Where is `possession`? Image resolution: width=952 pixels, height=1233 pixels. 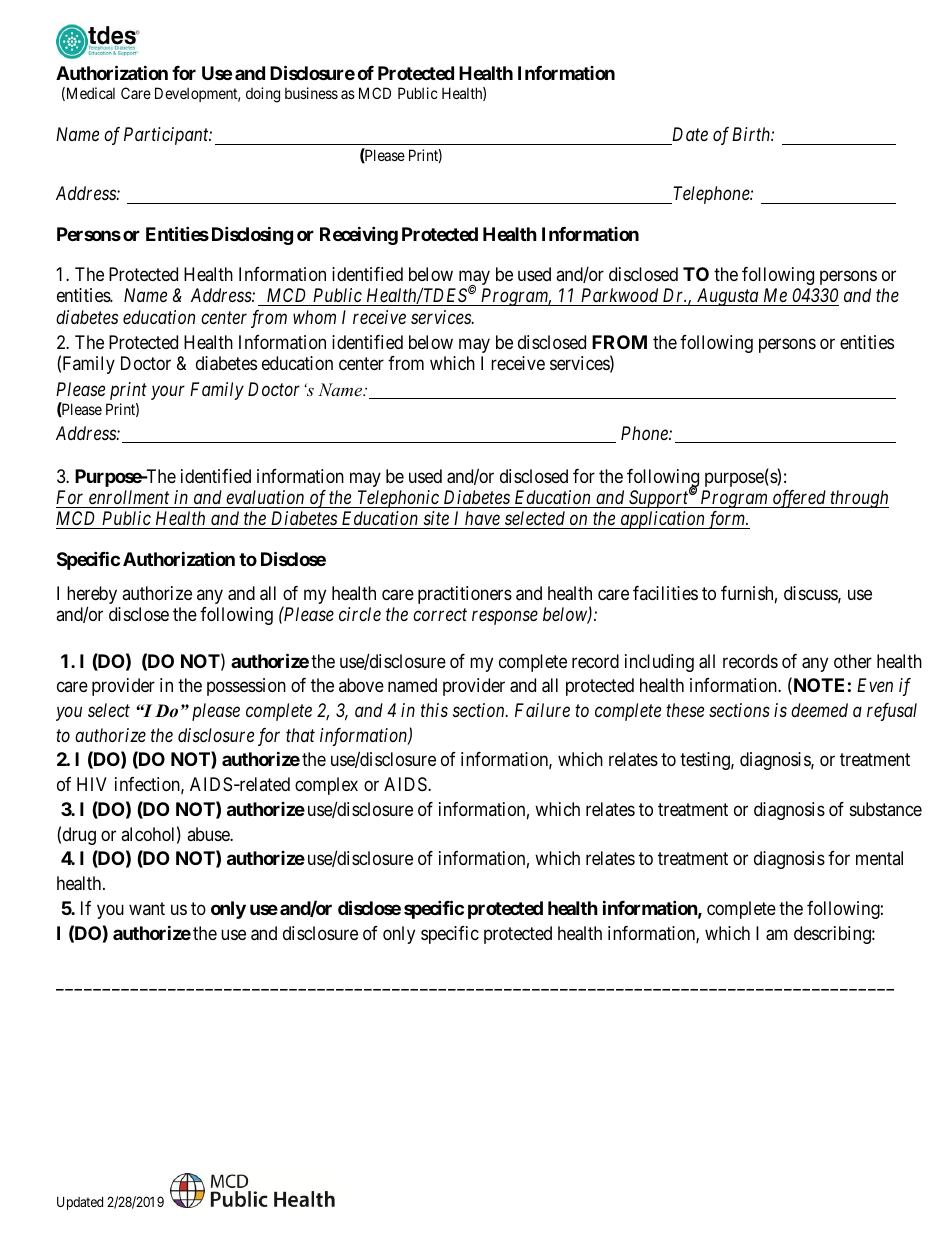 possession is located at coordinates (246, 687).
